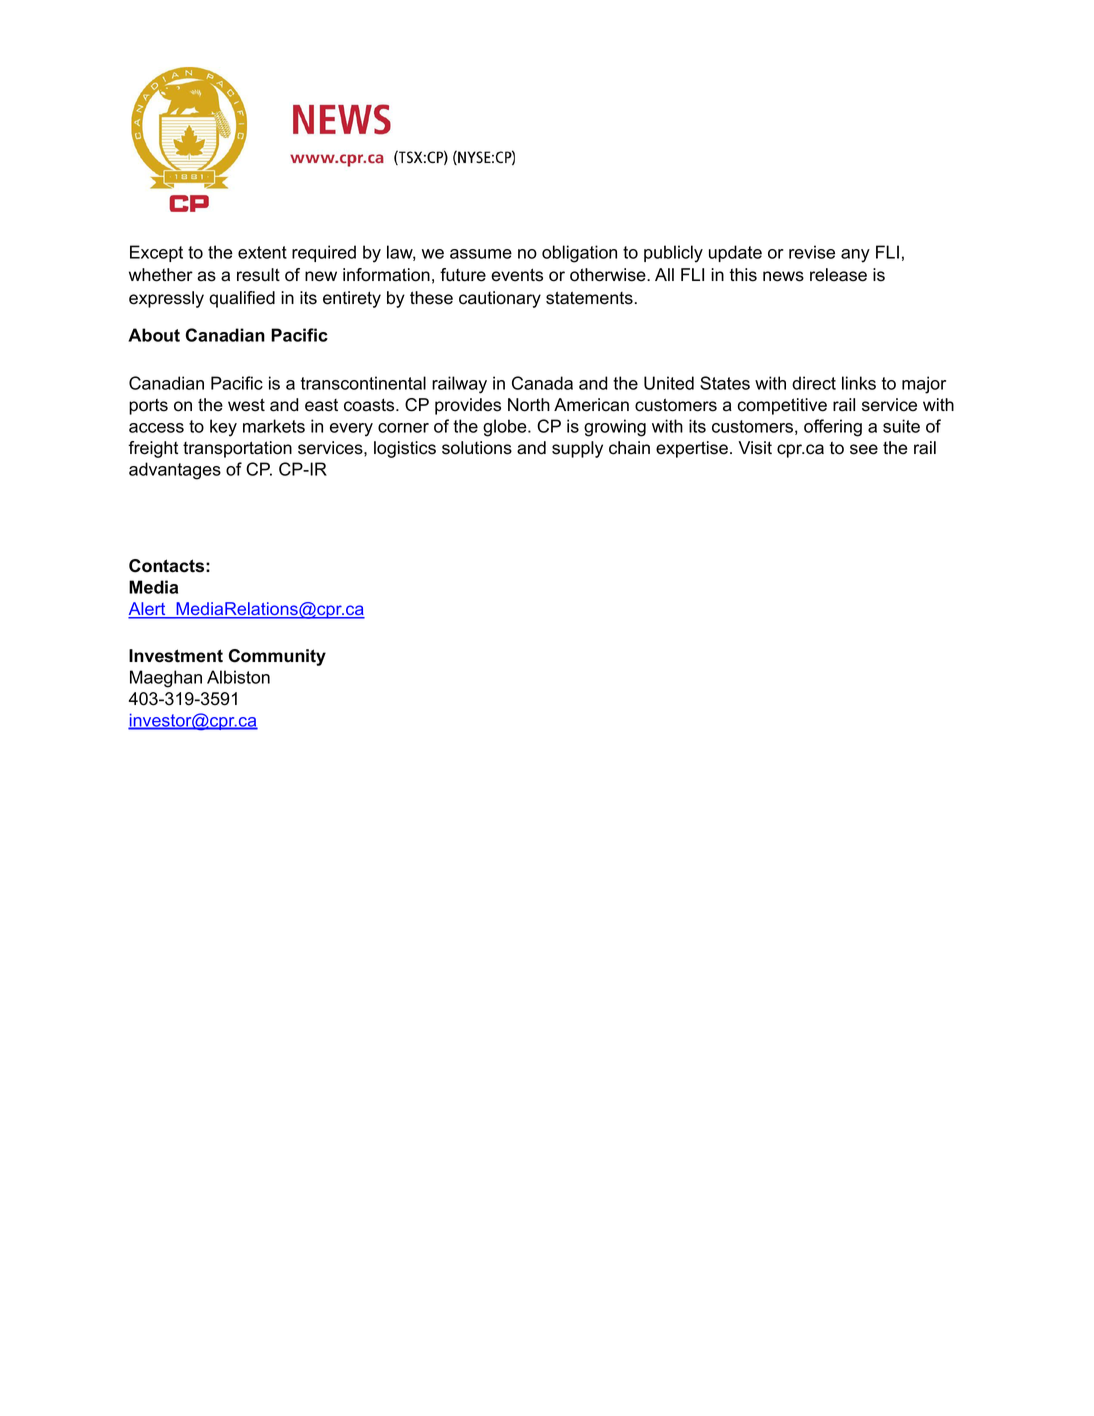 The height and width of the screenshot is (1416, 1094). What do you see at coordinates (864, 449) in the screenshot?
I see `see` at bounding box center [864, 449].
